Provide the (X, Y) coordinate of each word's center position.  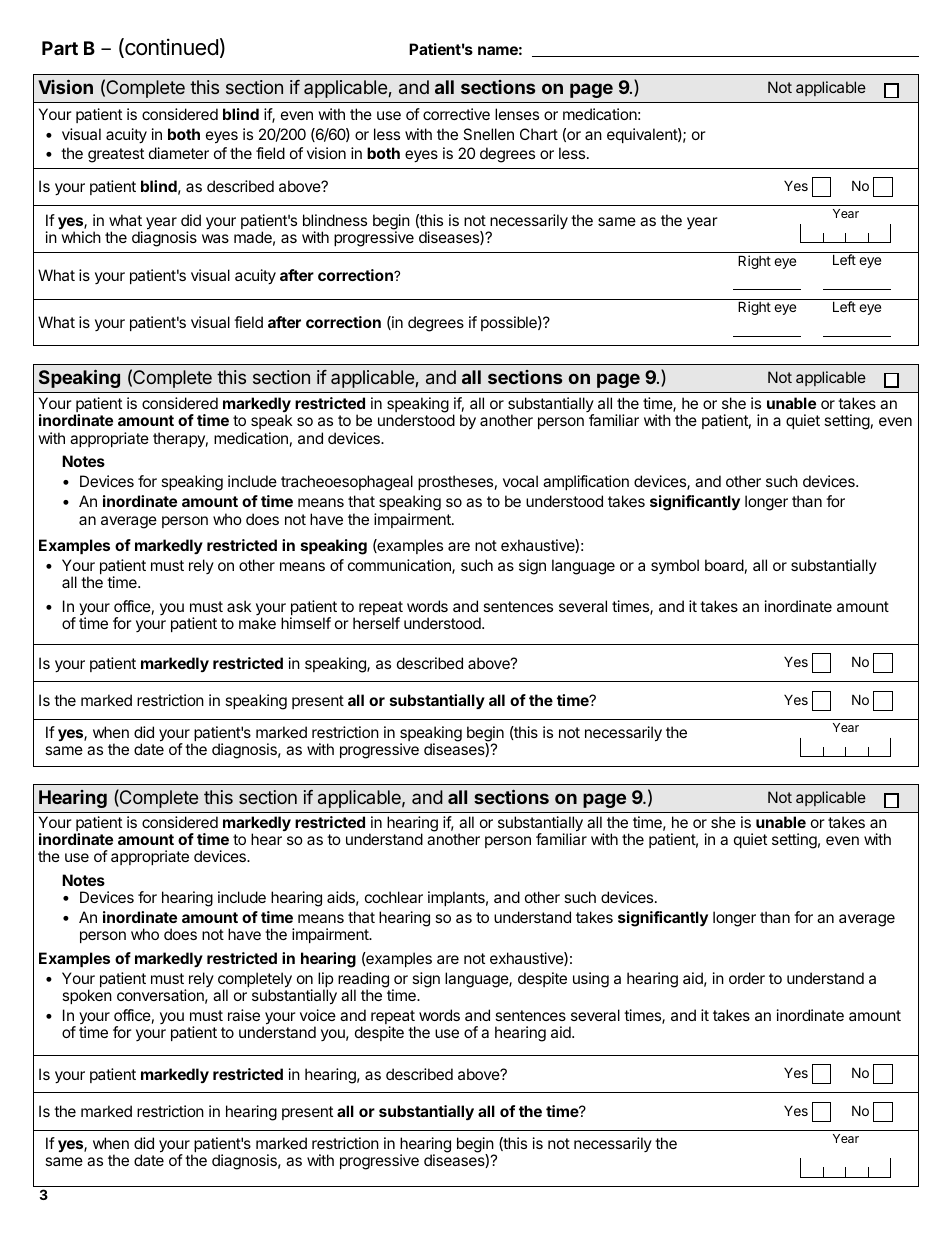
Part (60, 48)
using (591, 980)
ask (239, 606)
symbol (675, 566)
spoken (87, 996)
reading (363, 981)
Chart (539, 134)
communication (400, 566)
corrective (456, 114)
